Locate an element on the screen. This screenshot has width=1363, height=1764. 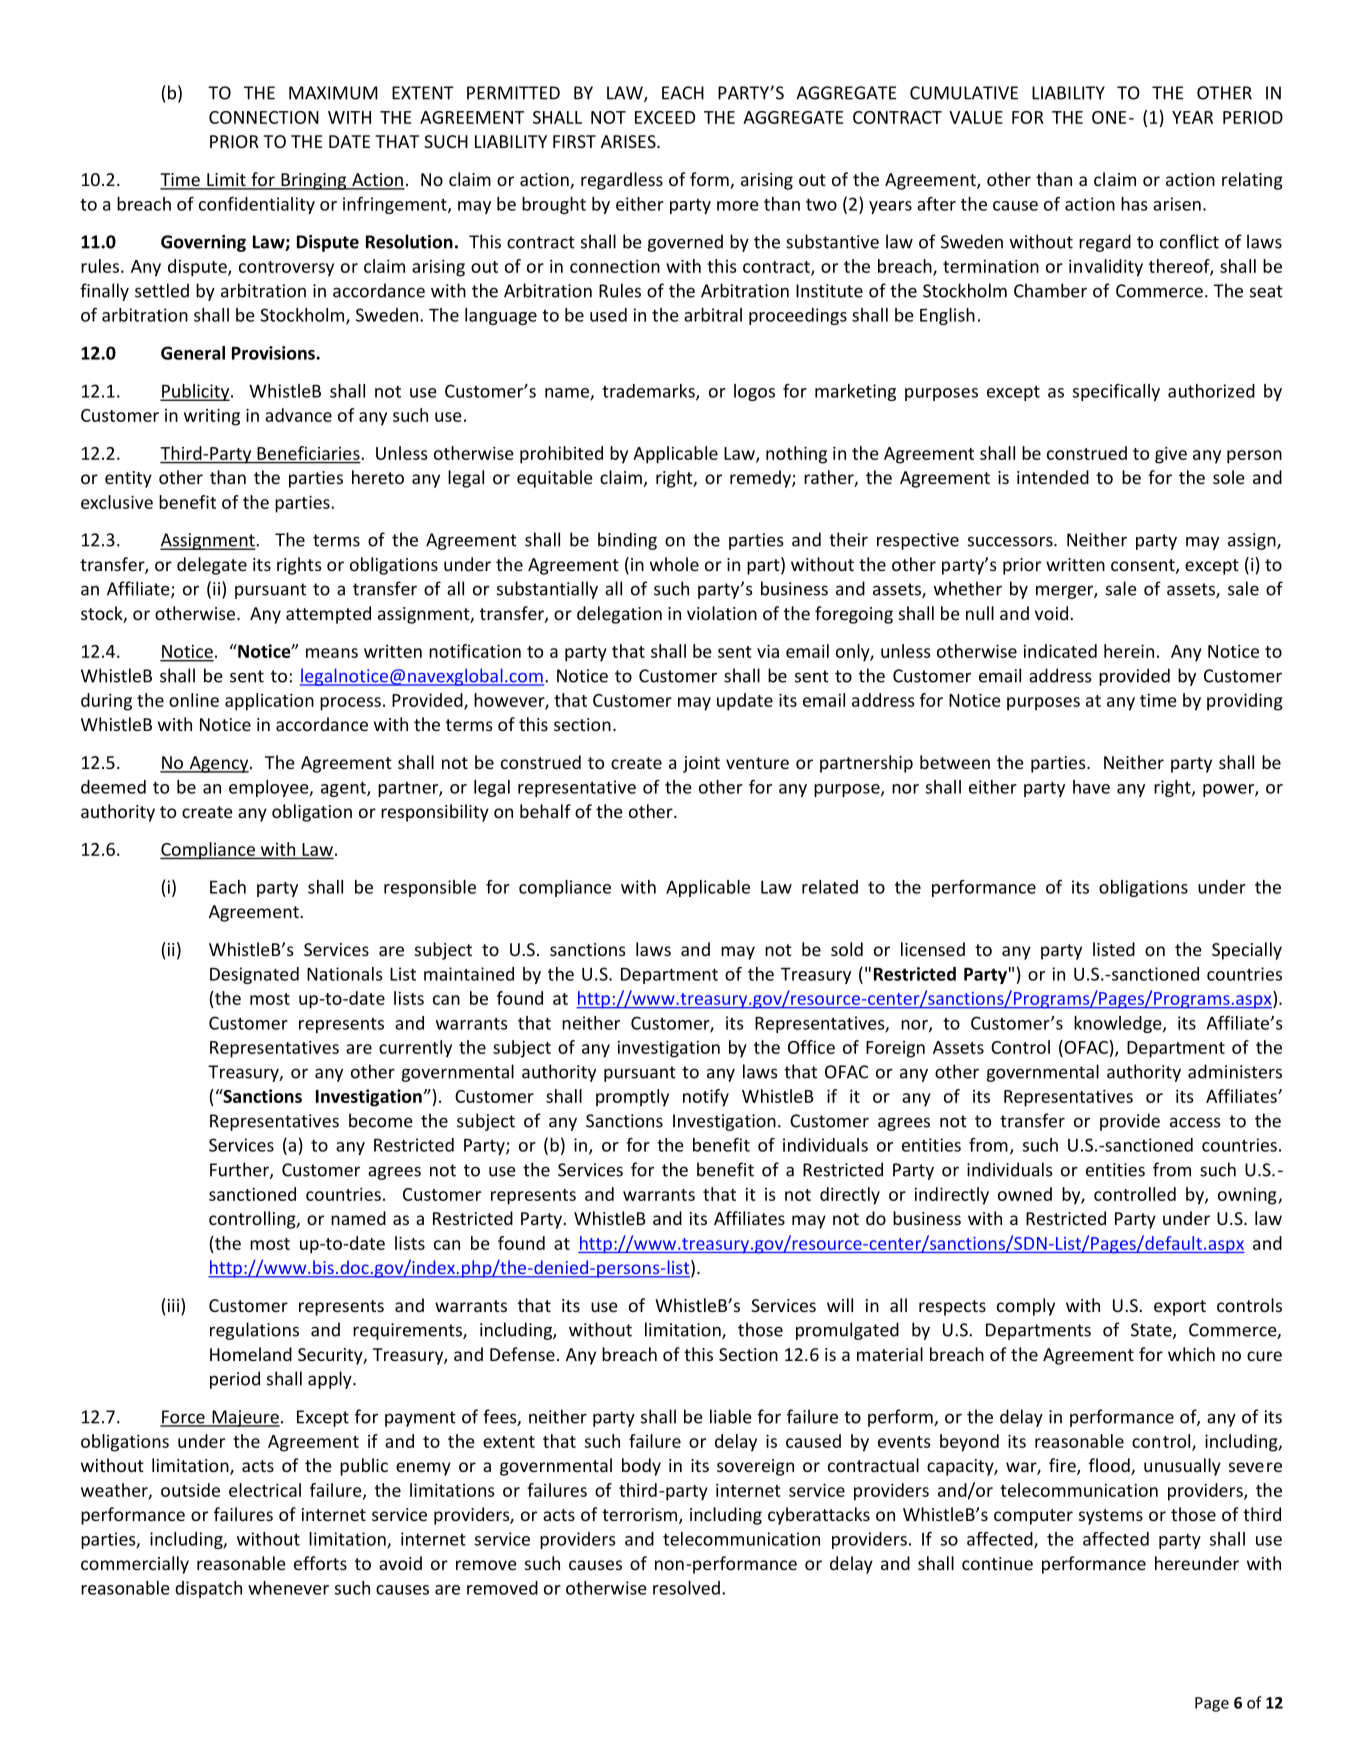
violation is located at coordinates (722, 613).
